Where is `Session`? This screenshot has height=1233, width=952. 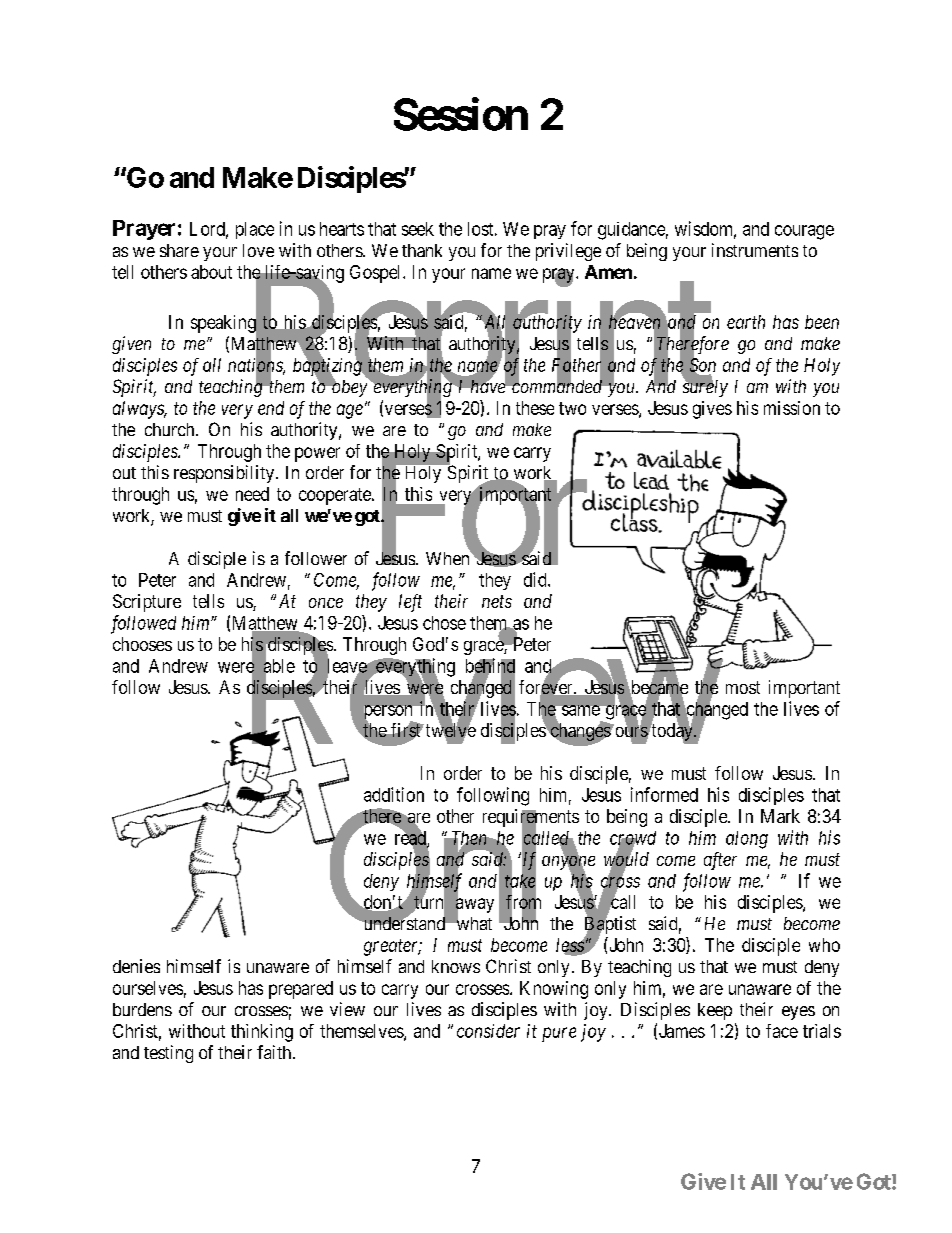 Session is located at coordinates (461, 114).
